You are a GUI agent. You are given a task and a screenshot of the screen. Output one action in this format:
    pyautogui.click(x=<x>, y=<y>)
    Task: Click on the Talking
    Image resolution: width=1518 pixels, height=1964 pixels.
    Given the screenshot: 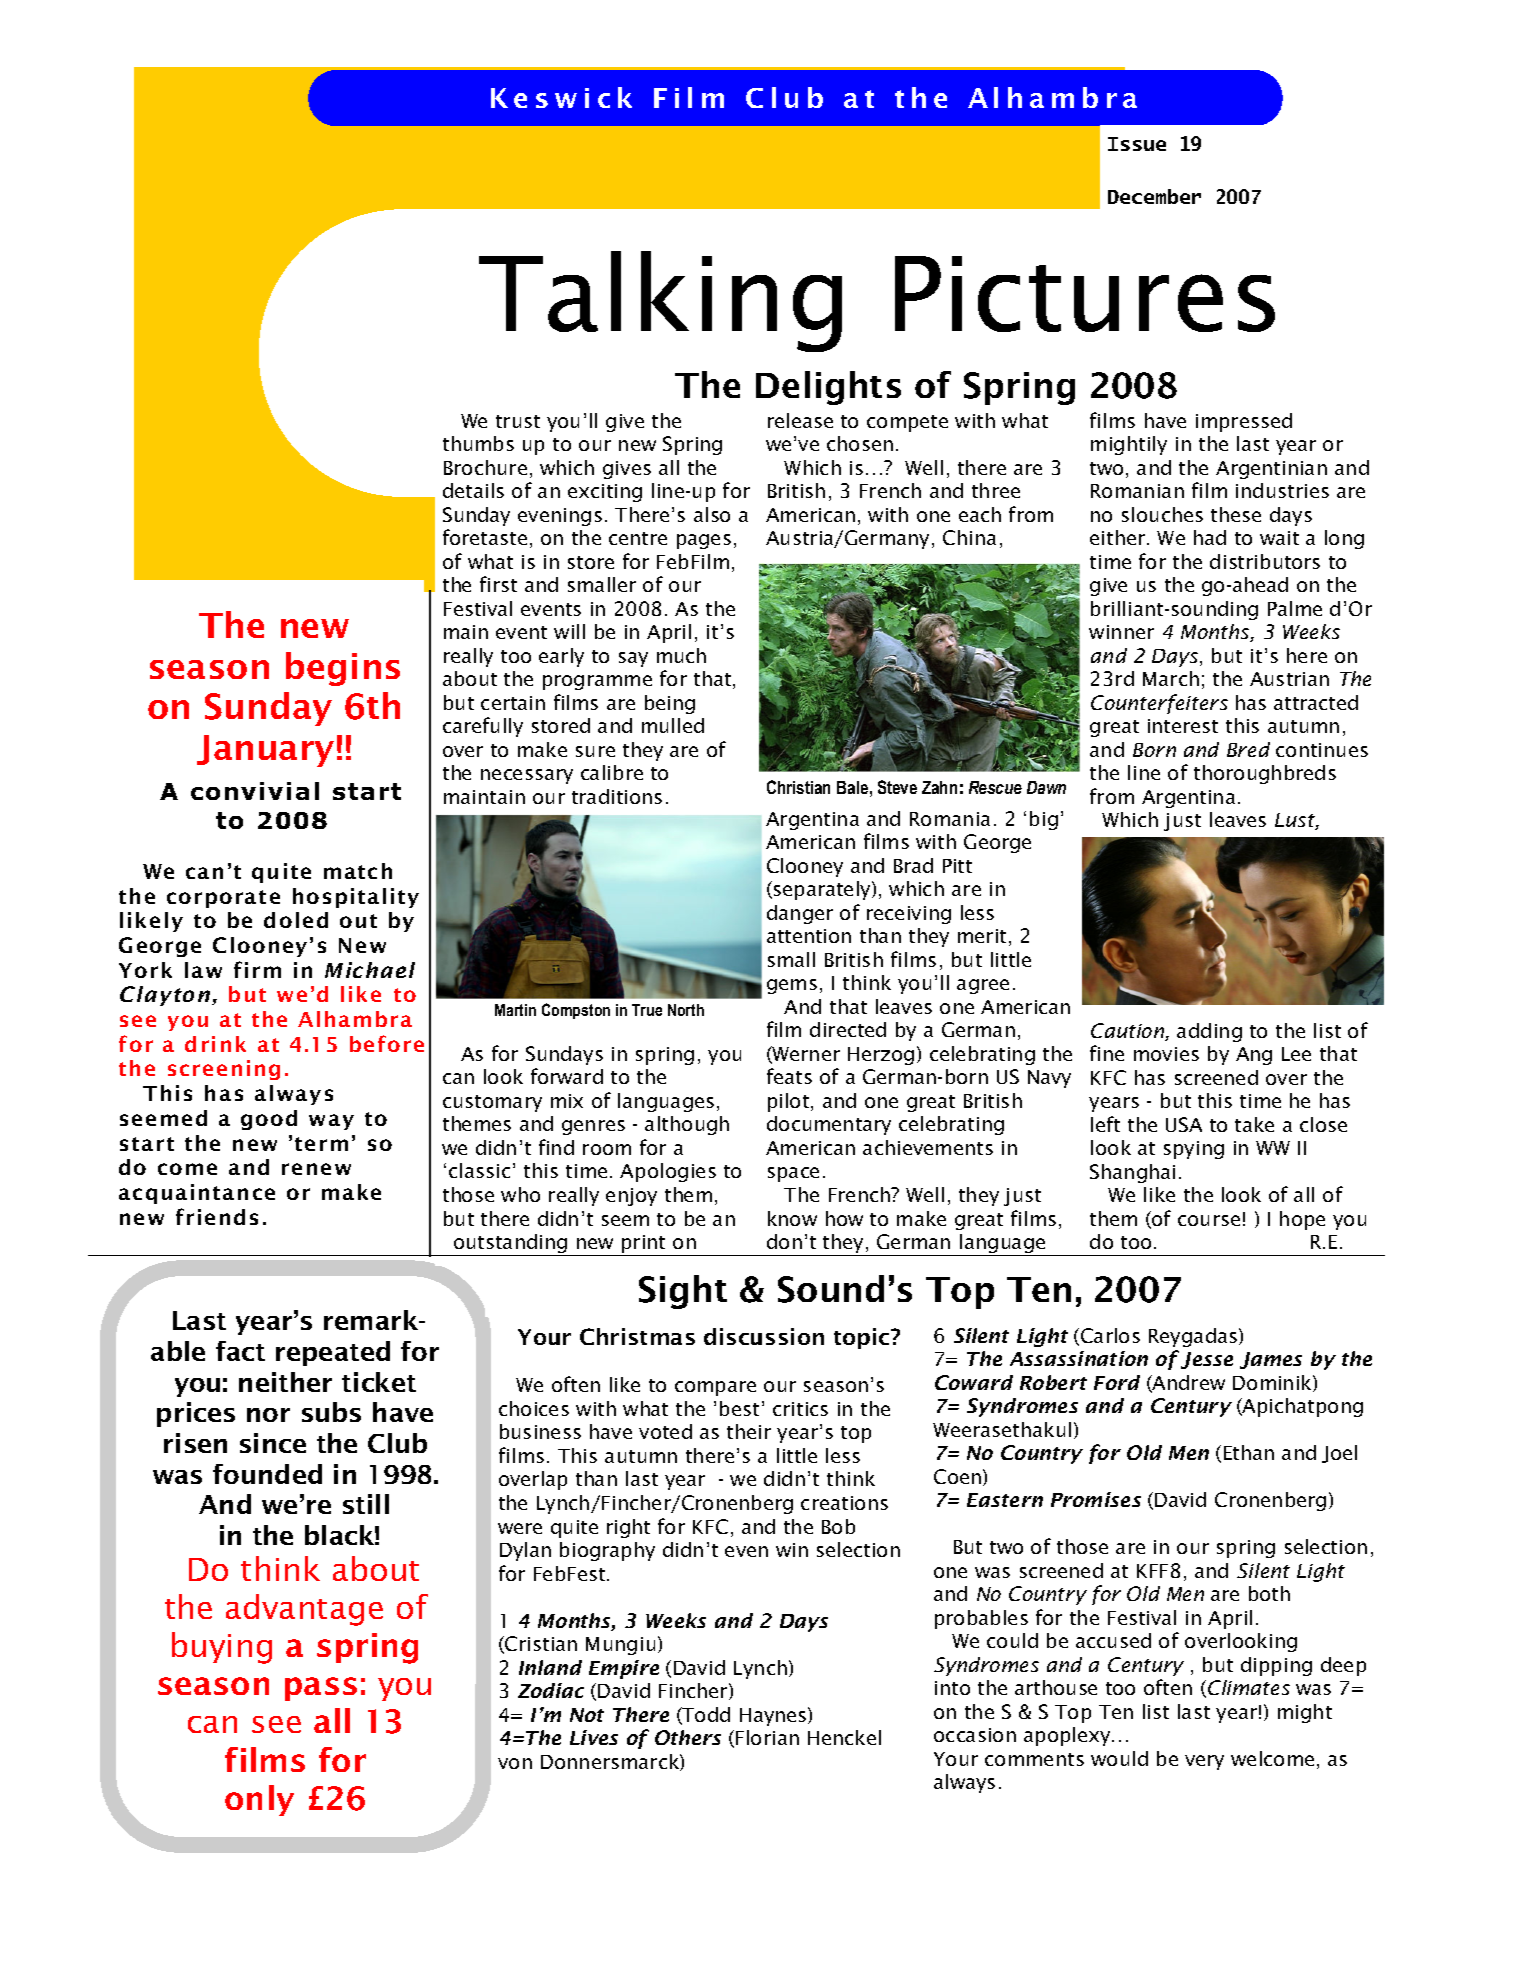 What is the action you would take?
    pyautogui.click(x=660, y=301)
